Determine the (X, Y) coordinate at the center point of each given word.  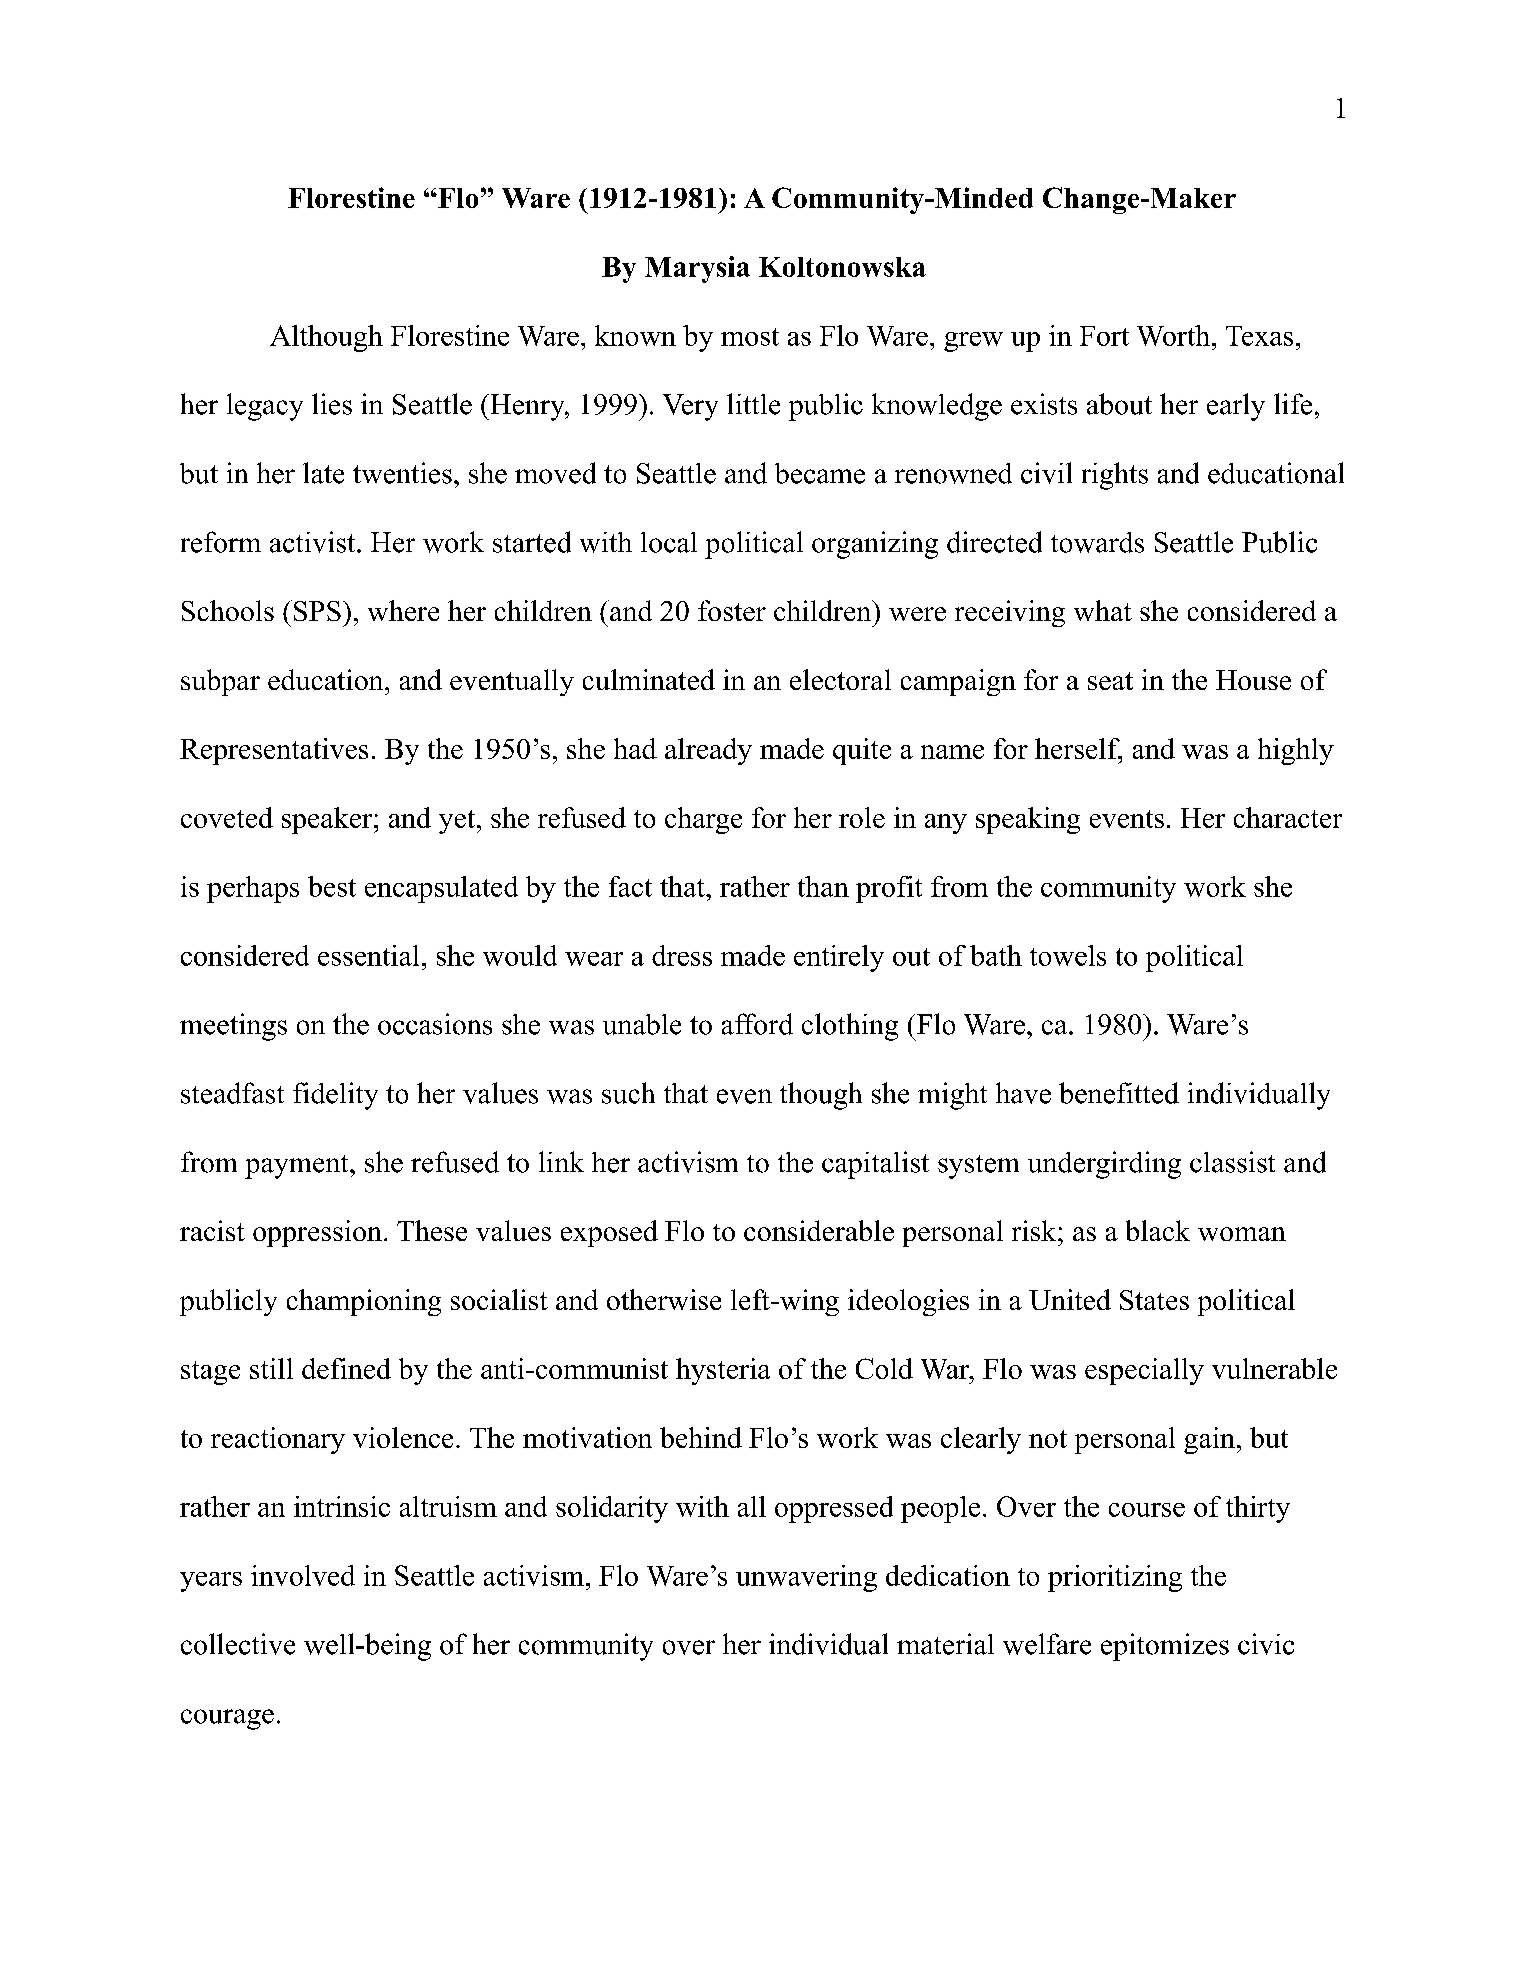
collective (238, 1644)
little (753, 404)
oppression (317, 1233)
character (1288, 817)
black (1158, 1230)
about (1119, 404)
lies (332, 404)
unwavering (806, 1578)
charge (703, 820)
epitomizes (1165, 1647)
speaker (327, 820)
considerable (819, 1230)
